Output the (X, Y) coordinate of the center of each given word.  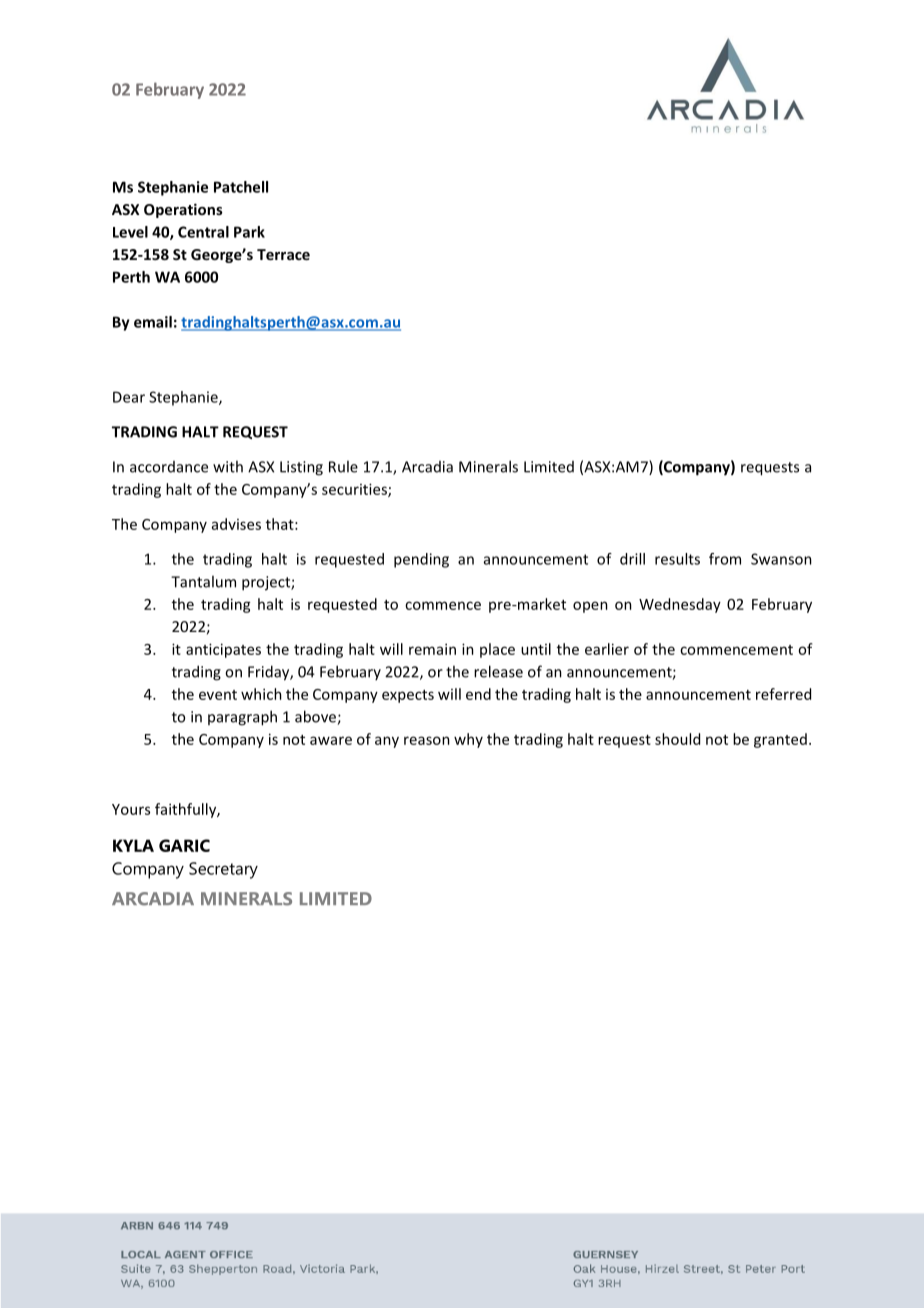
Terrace (283, 254)
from (725, 559)
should (677, 739)
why (468, 740)
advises (236, 524)
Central (203, 232)
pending (421, 560)
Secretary (223, 870)
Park (249, 232)
